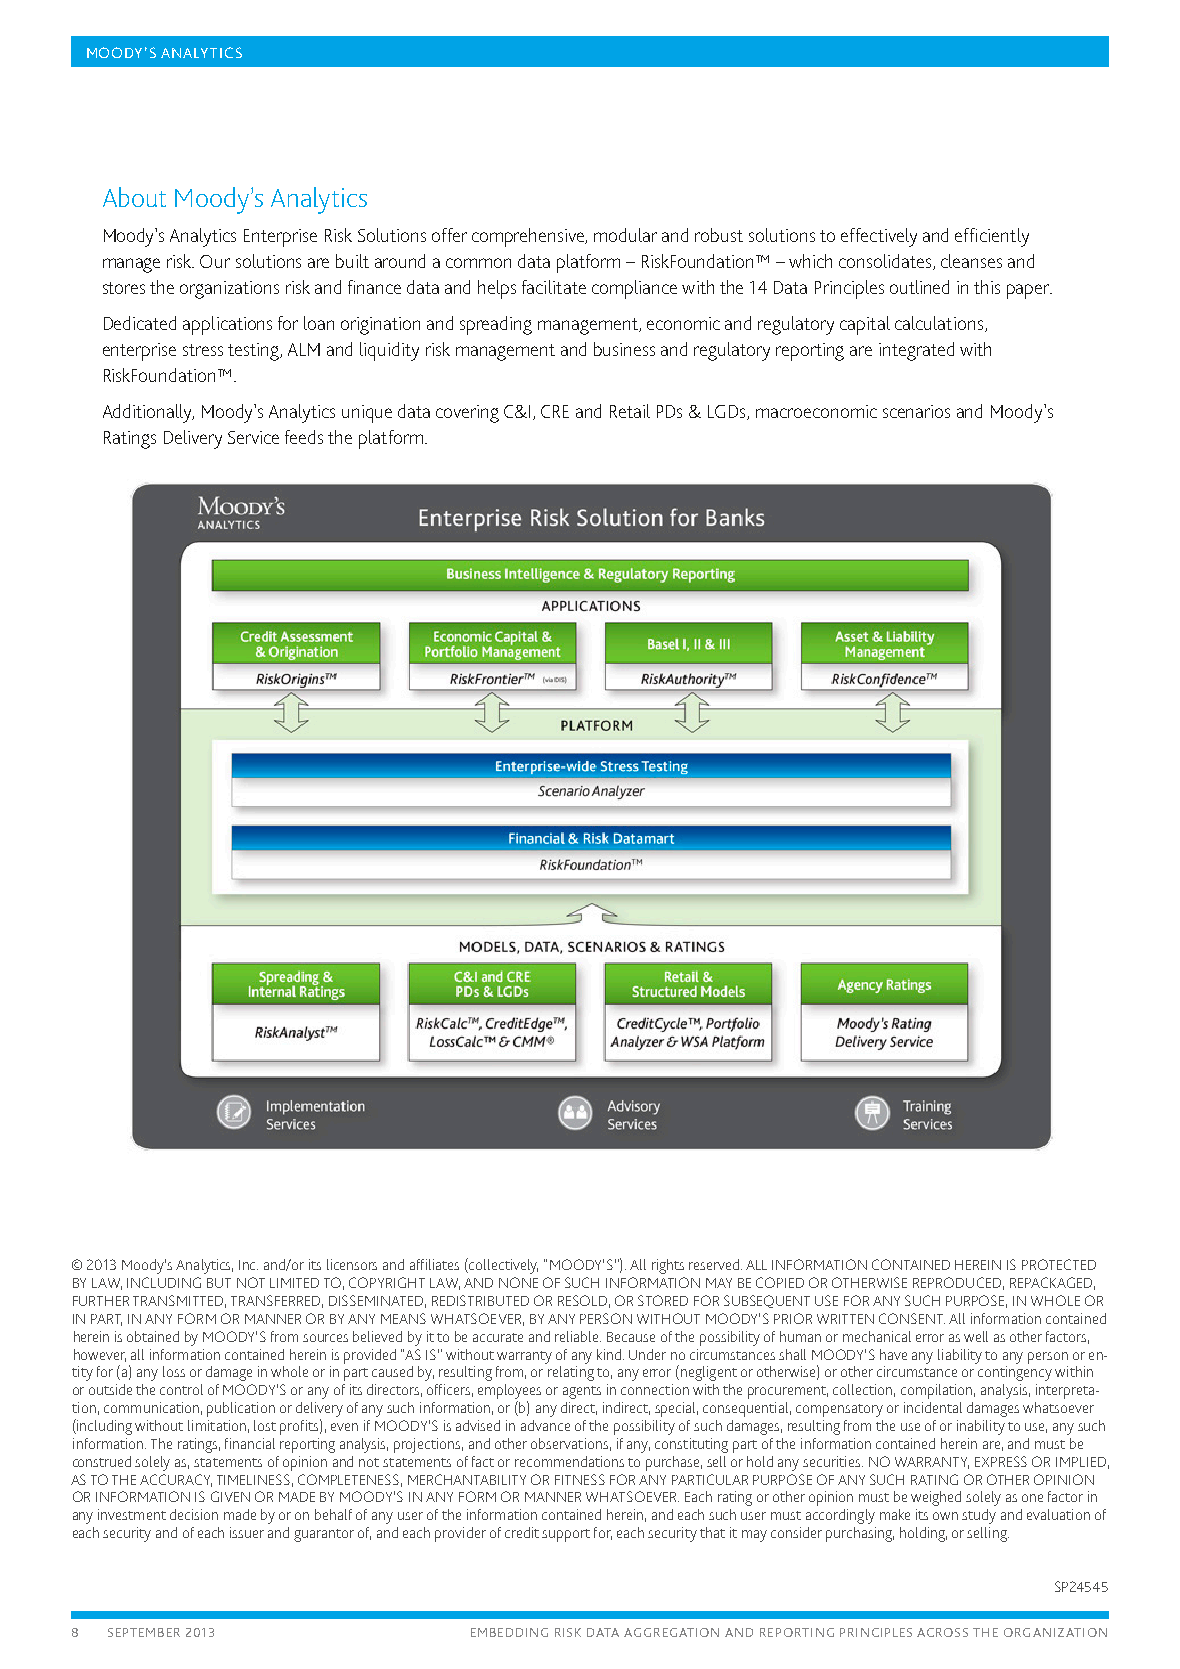 The image size is (1180, 1669). What do you see at coordinates (247, 1532) in the page?
I see `issuer` at bounding box center [247, 1532].
